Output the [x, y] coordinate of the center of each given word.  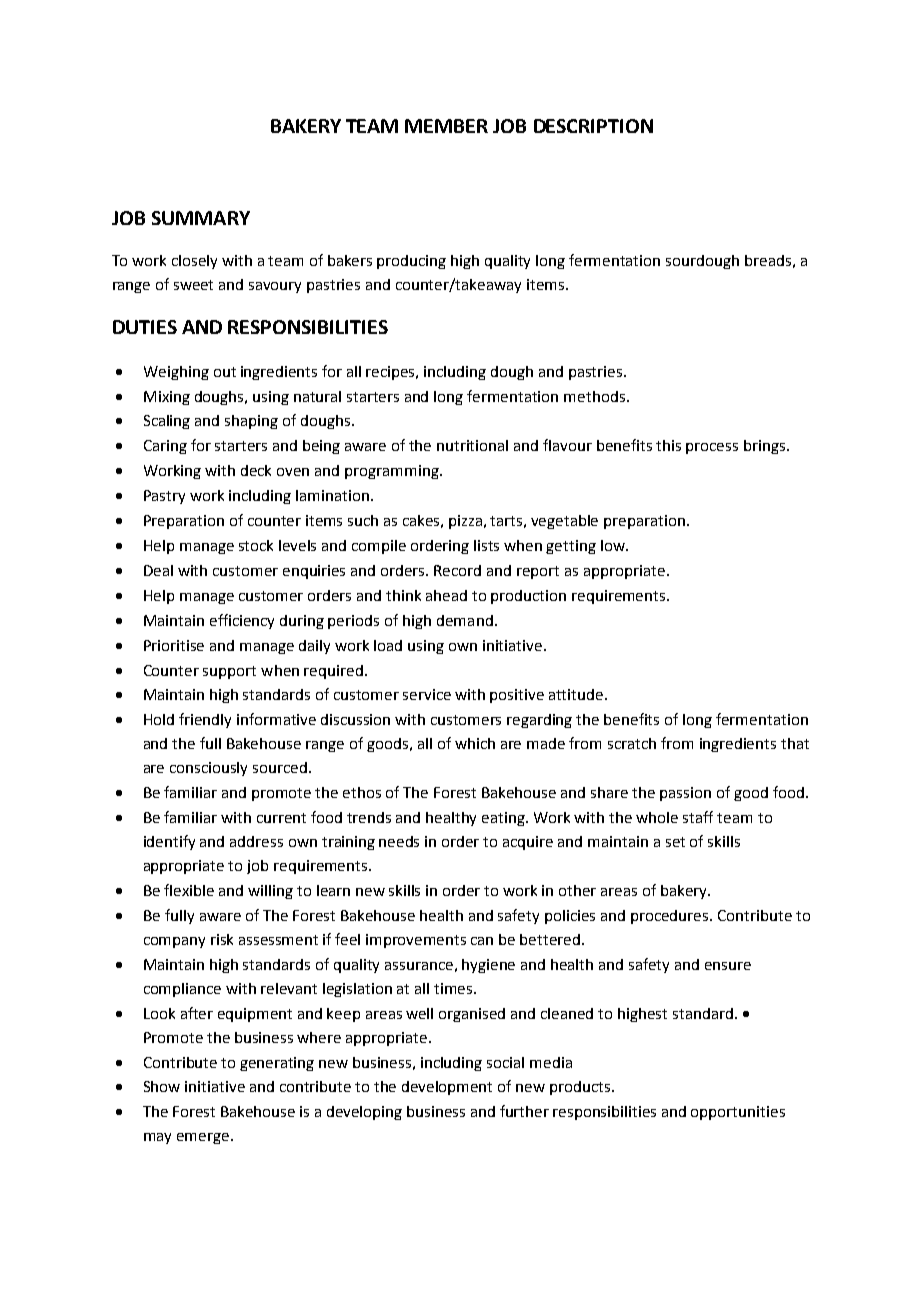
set [675, 842]
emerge [204, 1138]
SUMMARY [201, 218]
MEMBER [446, 126]
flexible [189, 890]
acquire [528, 843]
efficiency [242, 621]
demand [465, 620]
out [225, 372]
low [614, 545]
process [712, 448]
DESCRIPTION [593, 126]
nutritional [472, 445]
